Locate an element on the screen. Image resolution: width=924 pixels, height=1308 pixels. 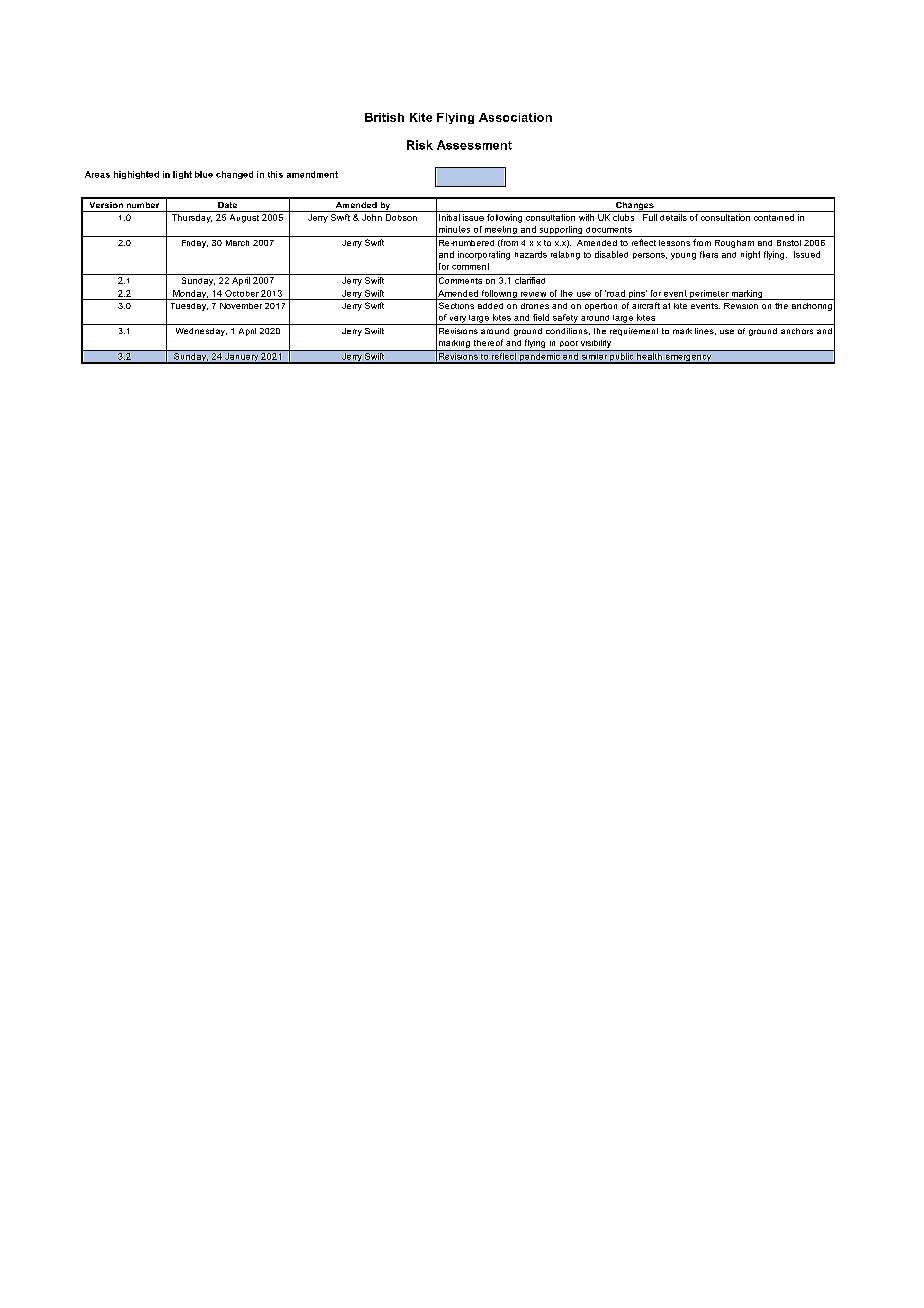
Assessment is located at coordinates (474, 145).
